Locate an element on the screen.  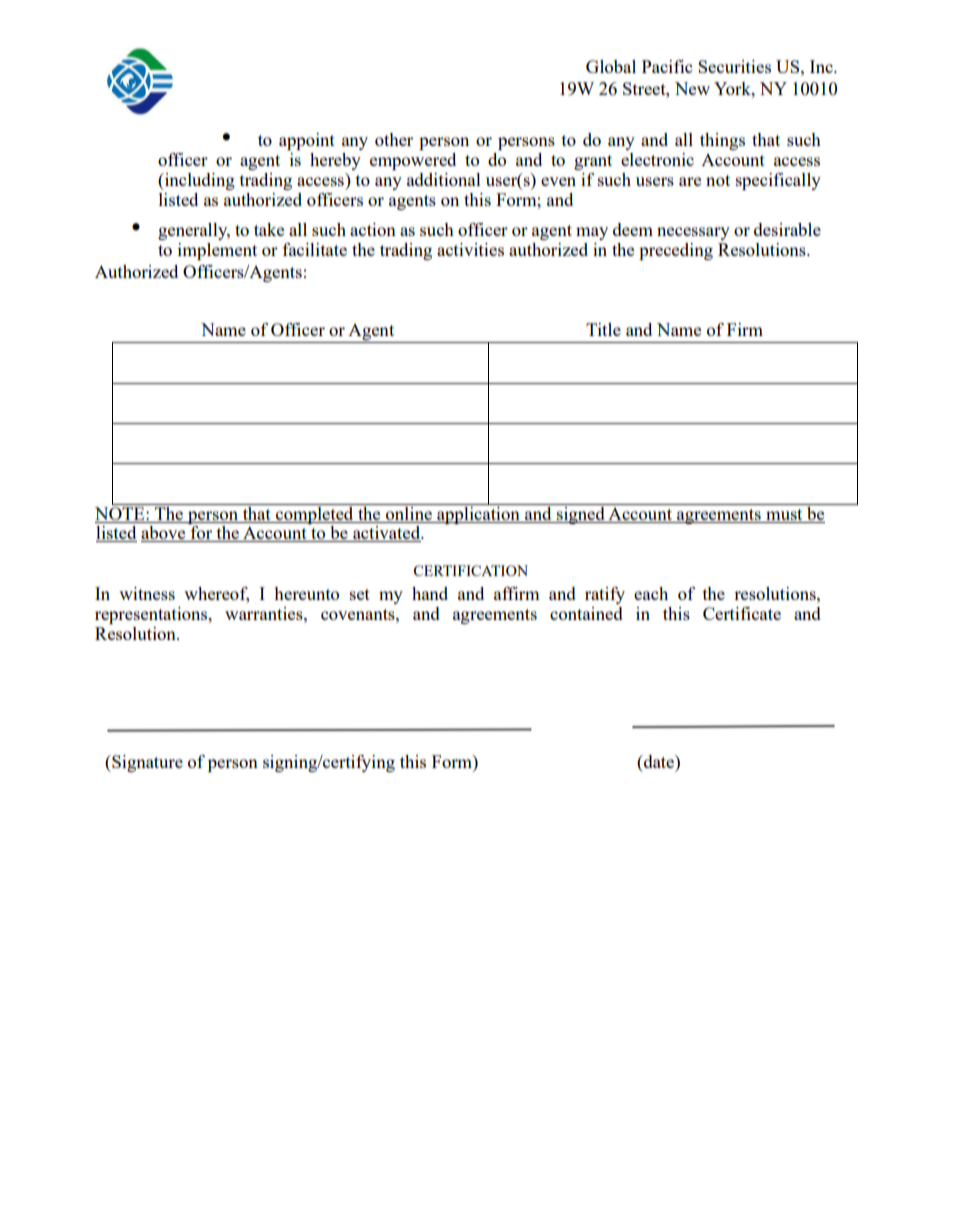
appoint is located at coordinates (307, 141).
